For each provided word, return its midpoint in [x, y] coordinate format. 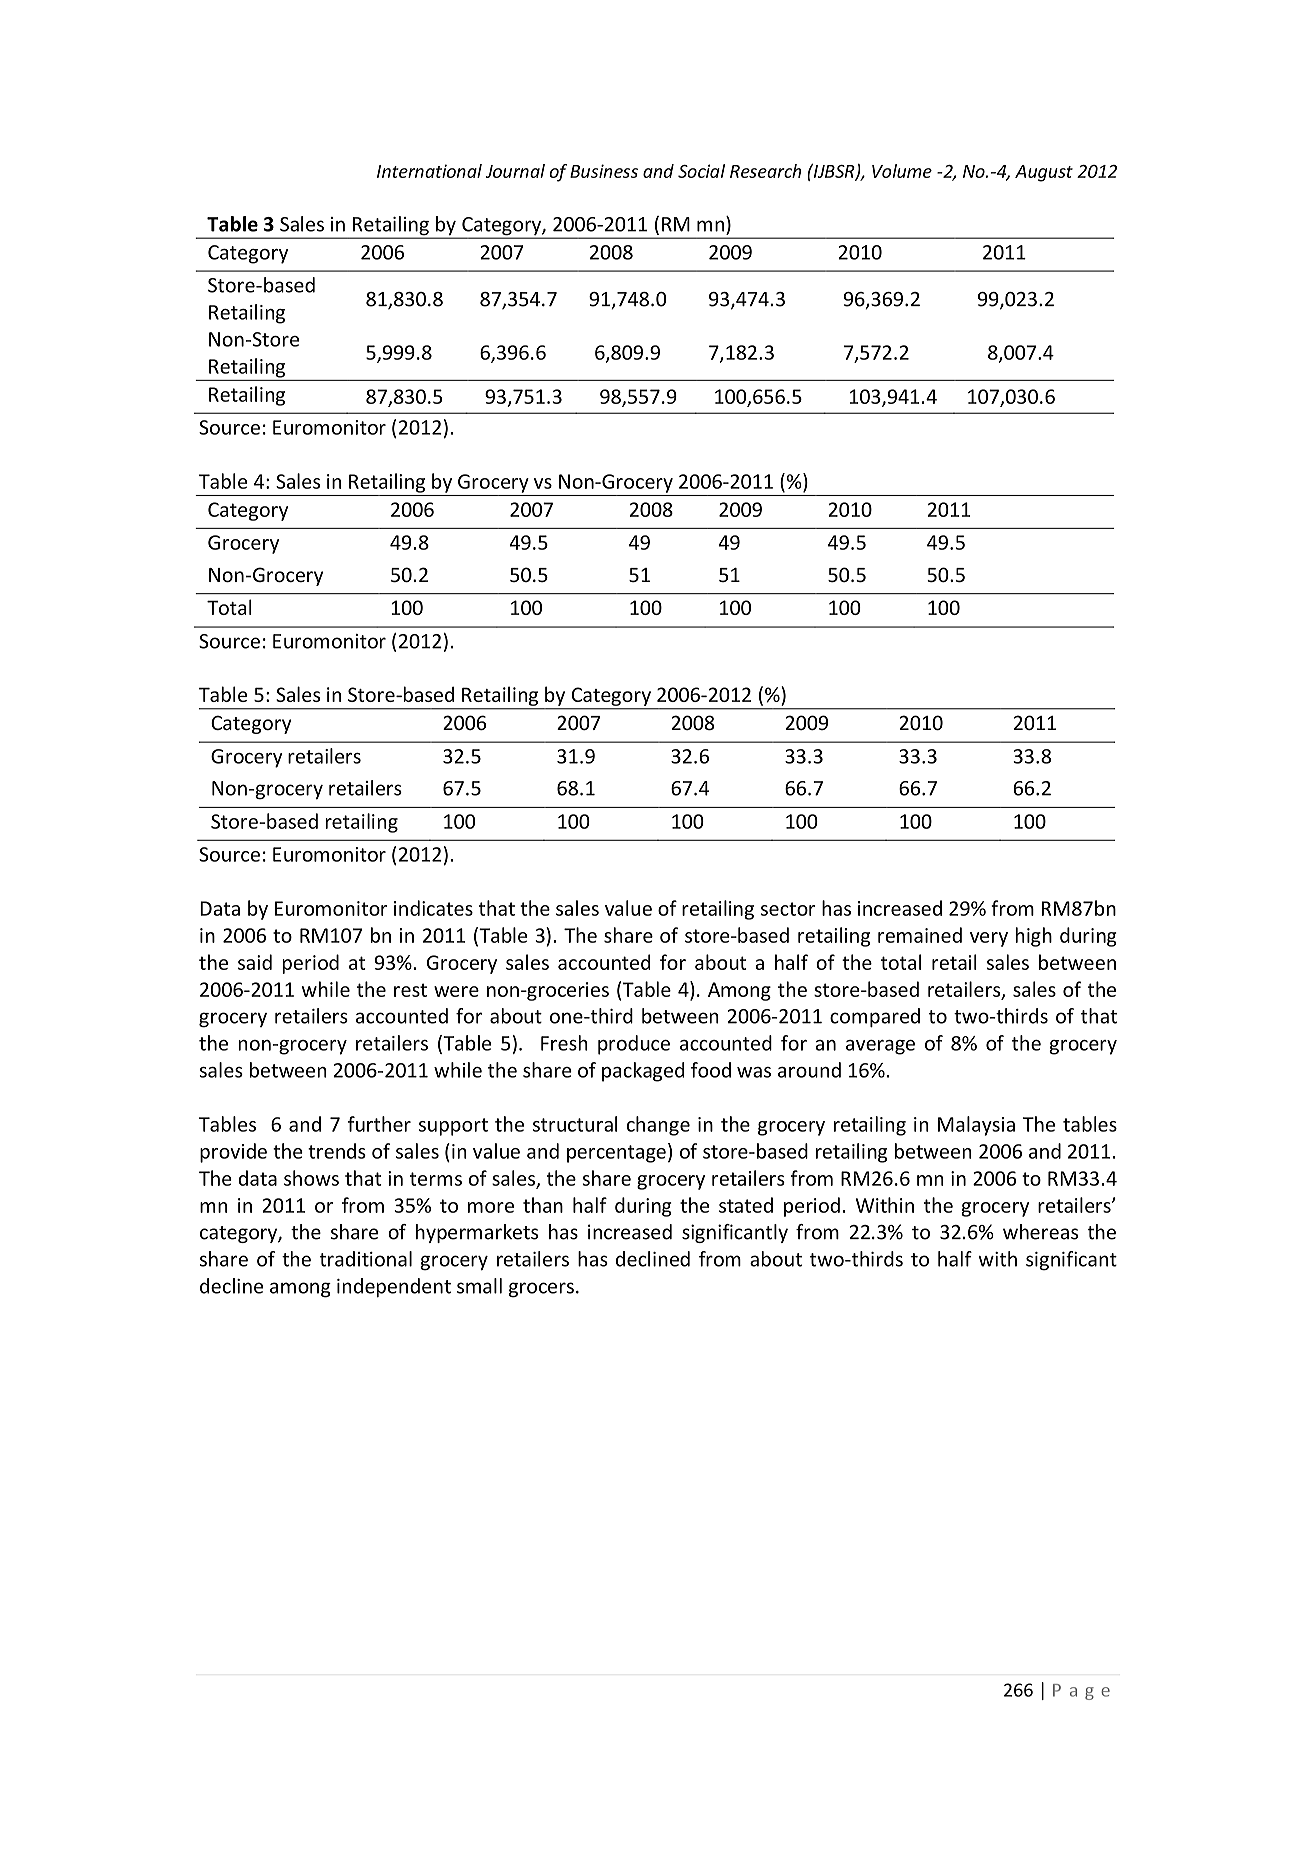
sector [788, 909]
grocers [541, 1290]
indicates [433, 908]
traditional [365, 1259]
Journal [515, 171]
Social [701, 171]
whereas [1040, 1232]
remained [920, 935]
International [429, 171]
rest [410, 990]
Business [604, 171]
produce [634, 1045]
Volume [902, 171]
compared [875, 1018]
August [1044, 173]
